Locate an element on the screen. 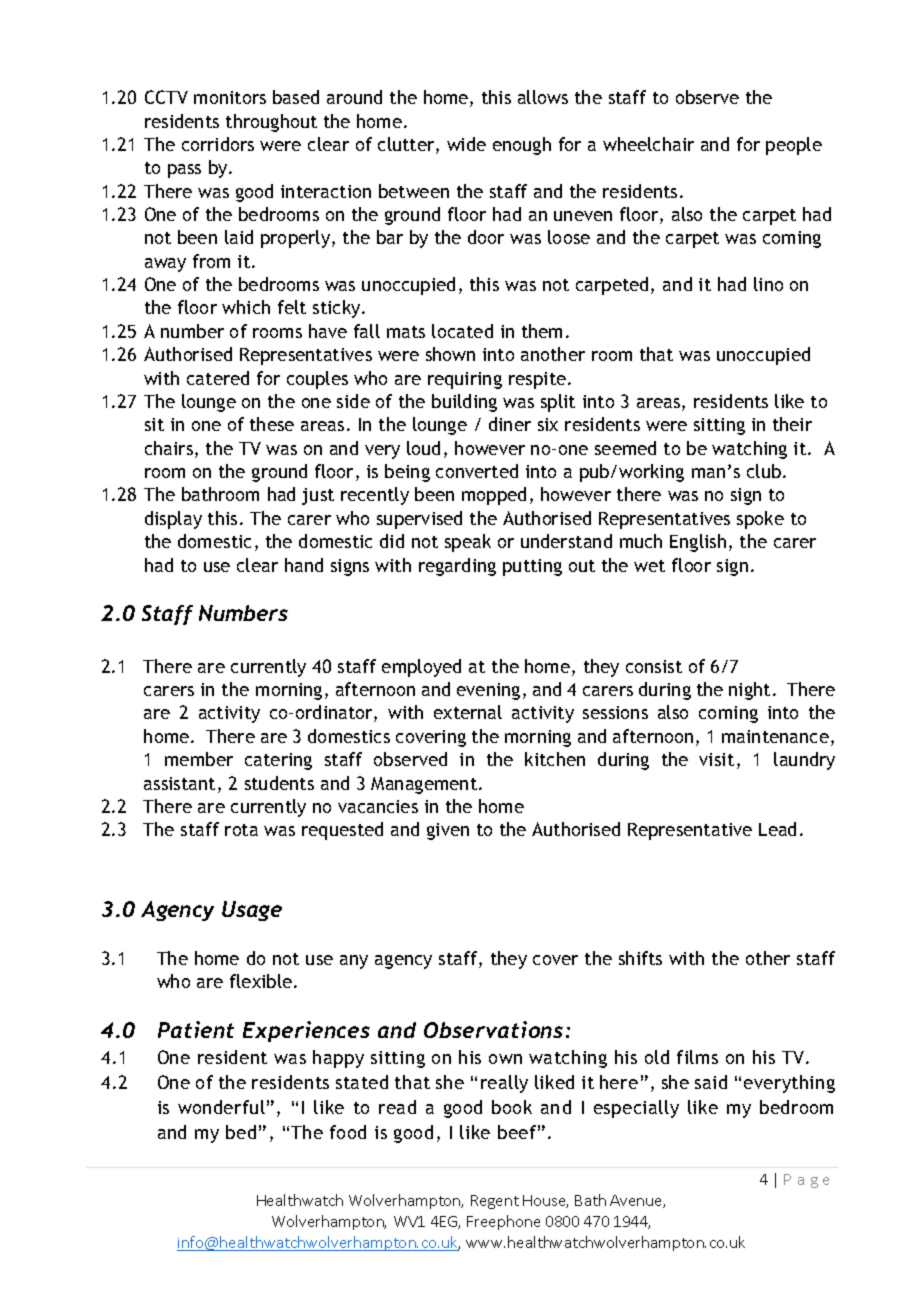 This screenshot has width=924, height=1308. club is located at coordinates (765, 471).
